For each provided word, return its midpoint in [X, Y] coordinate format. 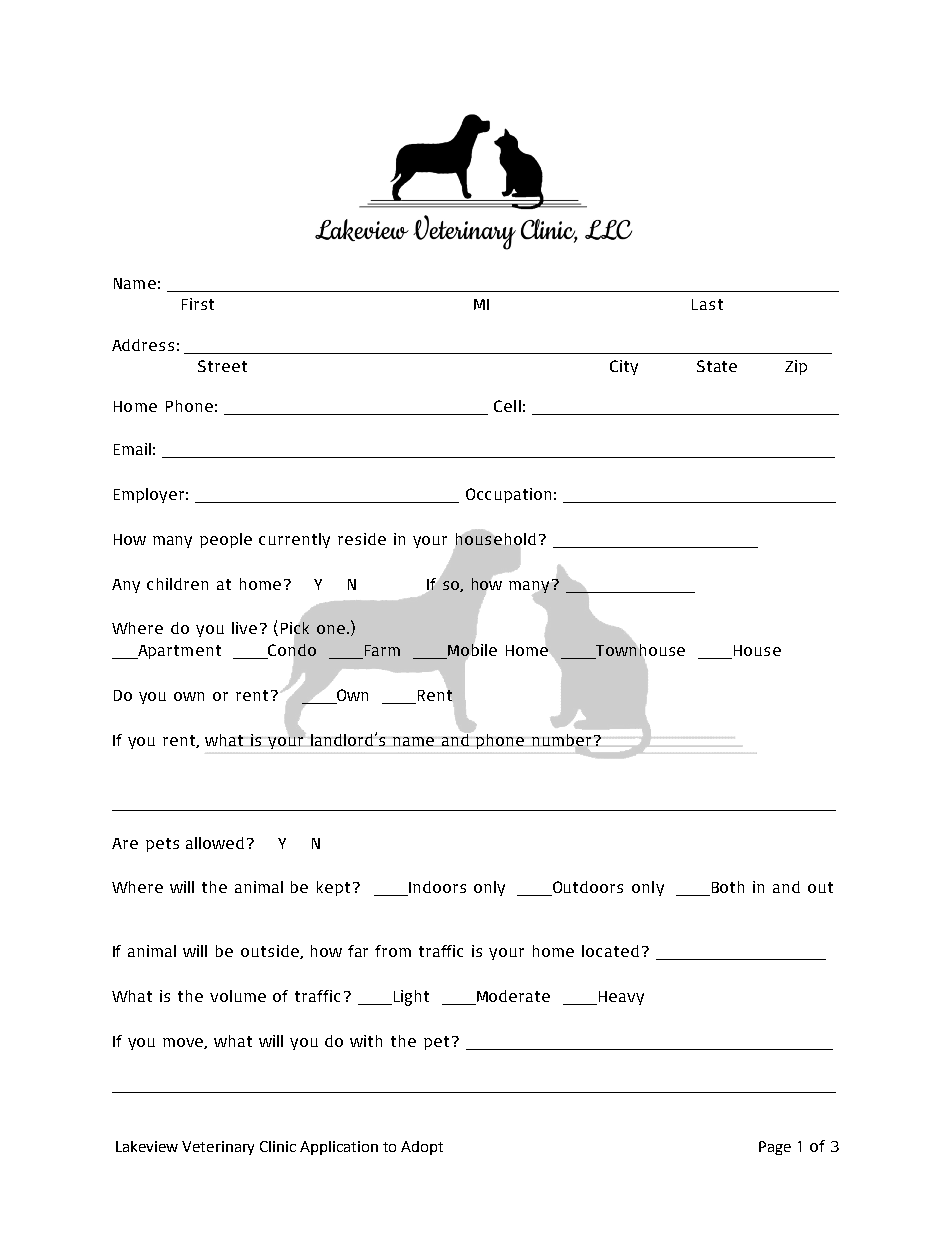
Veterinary [218, 1148]
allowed [217, 843]
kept [335, 888]
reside [362, 539]
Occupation [508, 495]
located [610, 951]
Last [707, 304]
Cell [507, 406]
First [198, 304]
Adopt [422, 1148]
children [177, 584]
